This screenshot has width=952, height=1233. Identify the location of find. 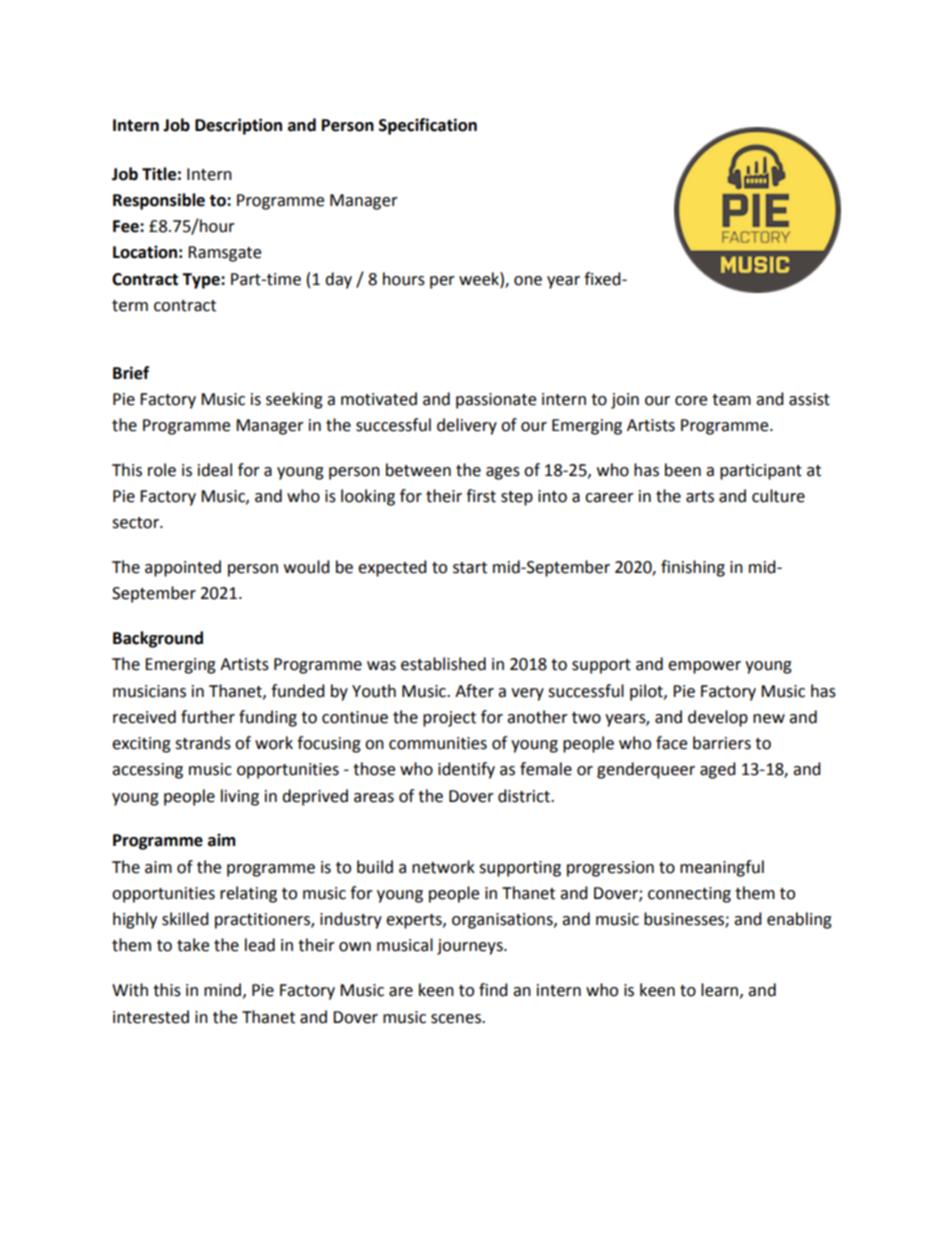
(493, 990).
